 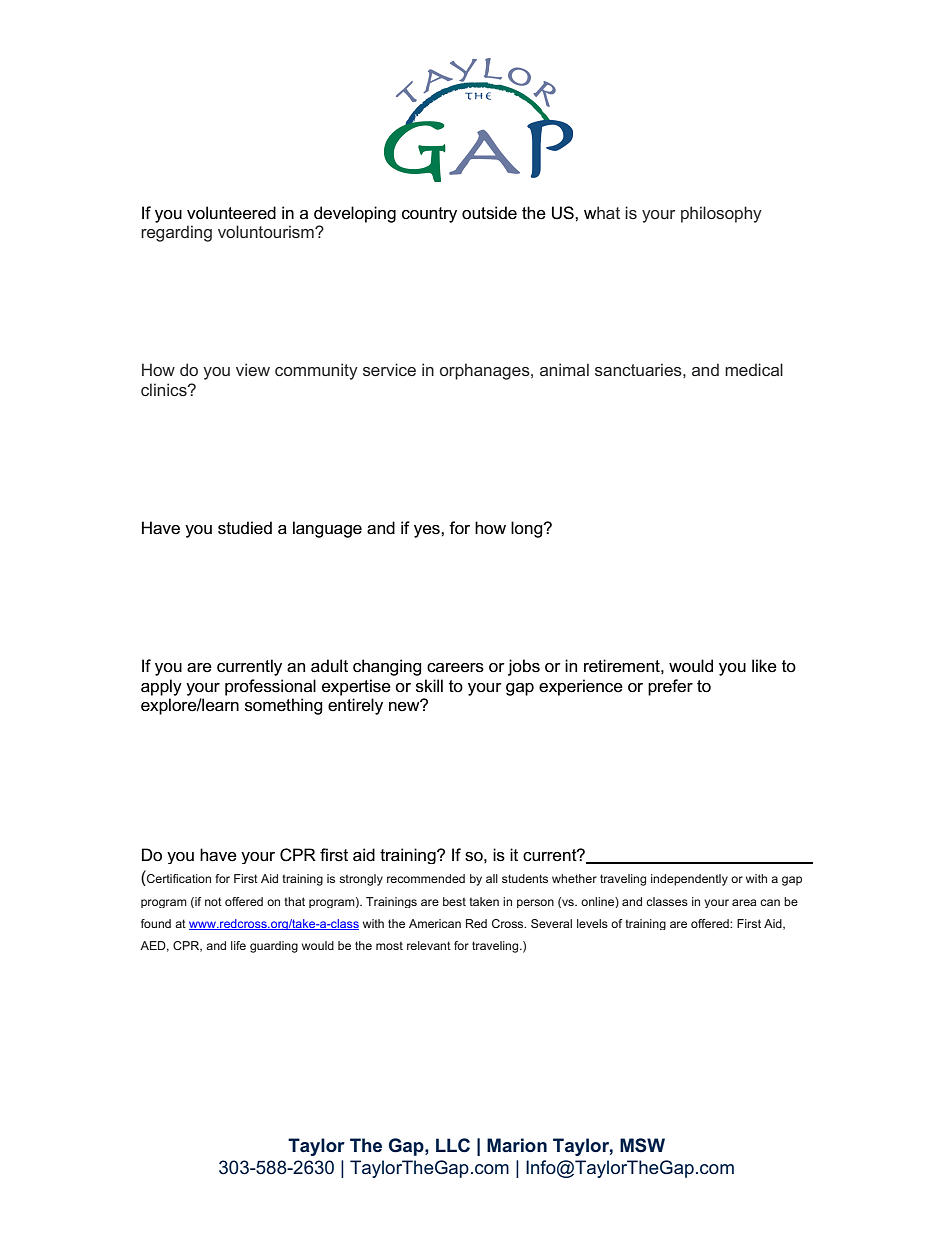 What do you see at coordinates (238, 945) in the screenshot?
I see `life` at bounding box center [238, 945].
